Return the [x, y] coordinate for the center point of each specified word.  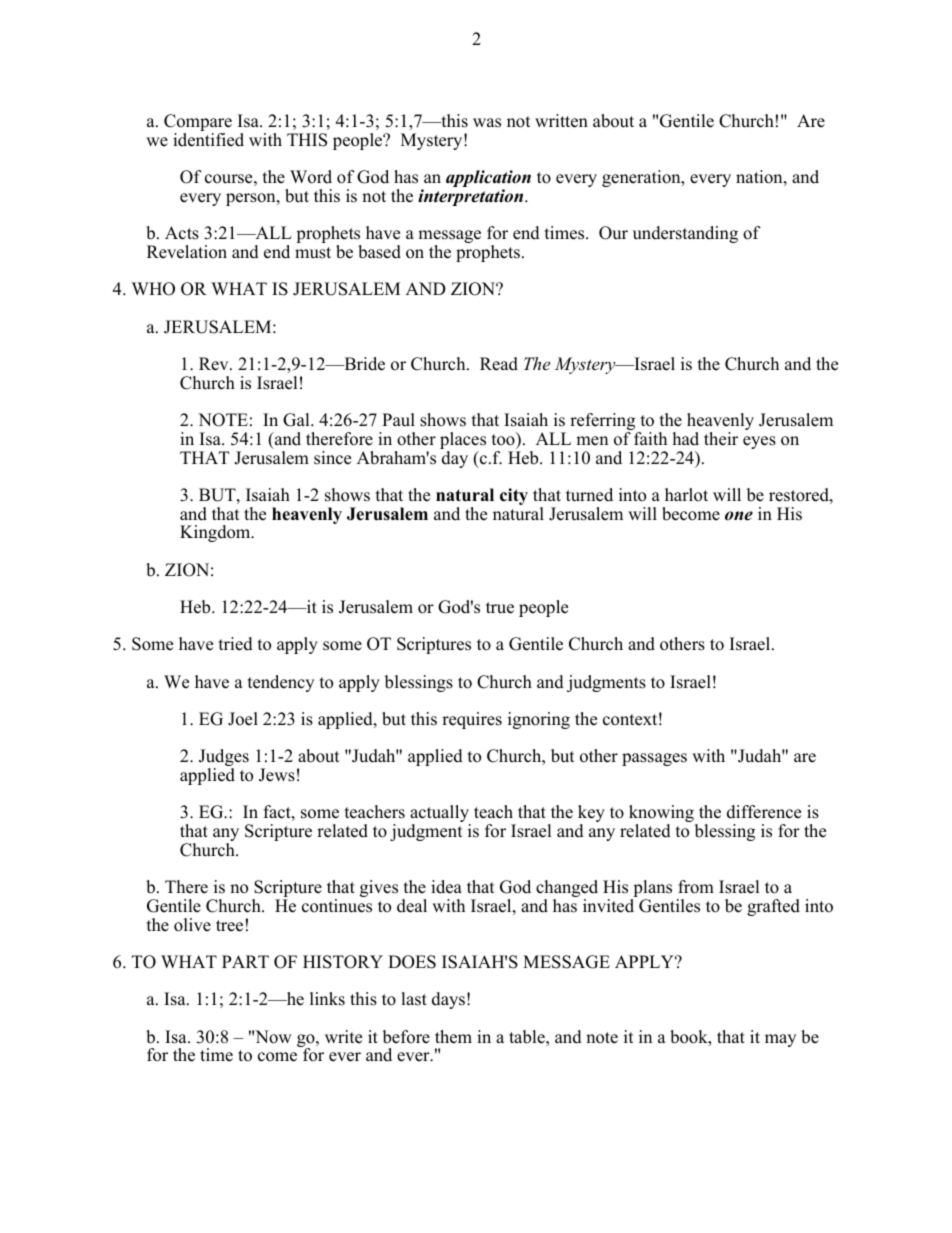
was [487, 123]
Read [499, 364]
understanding [685, 234]
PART [245, 961]
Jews [277, 775]
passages [654, 759]
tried [236, 644]
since [332, 458]
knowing [662, 815]
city [514, 496]
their [721, 439]
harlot [686, 495]
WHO [153, 289]
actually [440, 815]
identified [208, 140]
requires [472, 720]
